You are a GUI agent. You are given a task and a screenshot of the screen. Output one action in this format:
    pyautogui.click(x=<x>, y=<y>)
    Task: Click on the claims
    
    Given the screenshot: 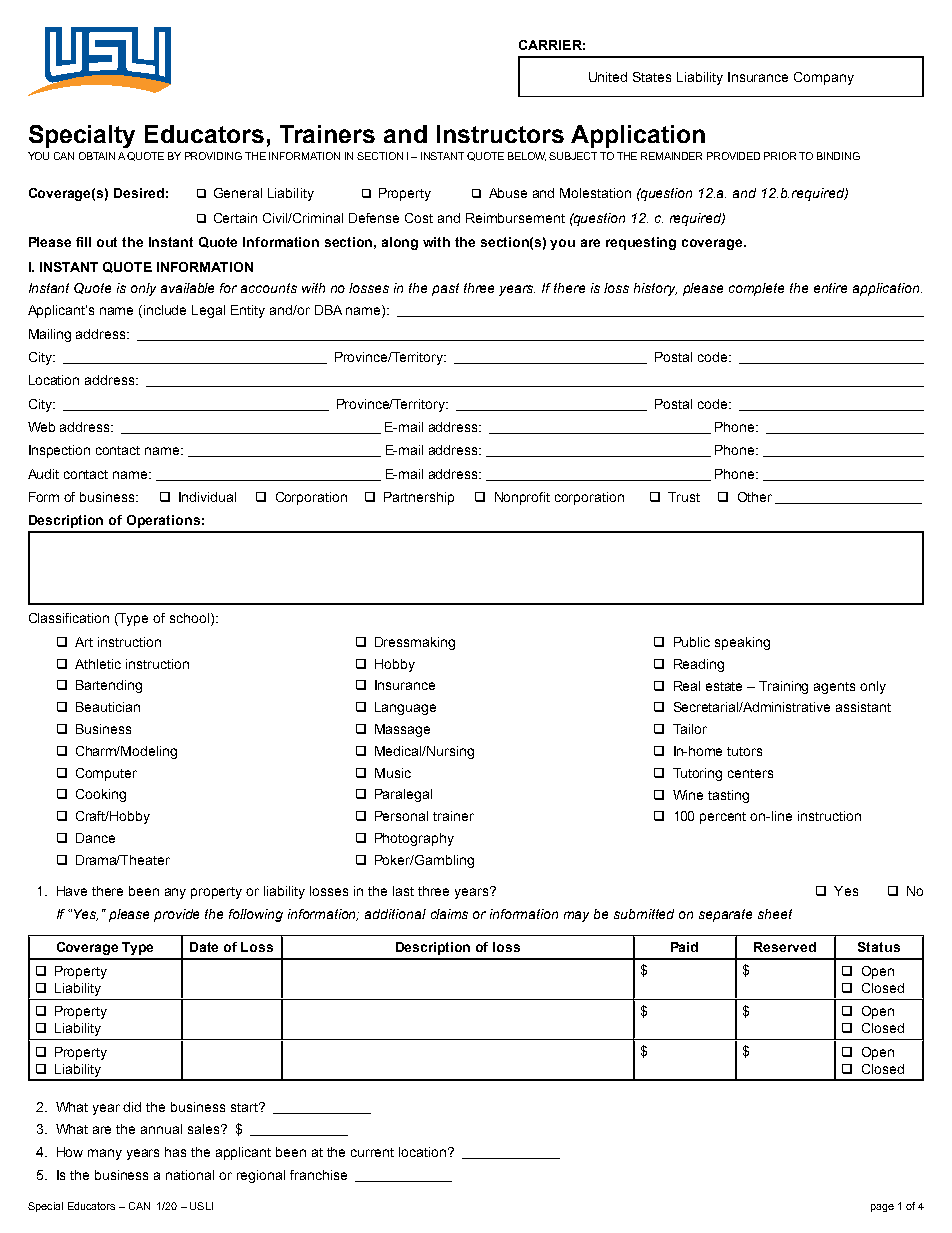 What is the action you would take?
    pyautogui.click(x=449, y=914)
